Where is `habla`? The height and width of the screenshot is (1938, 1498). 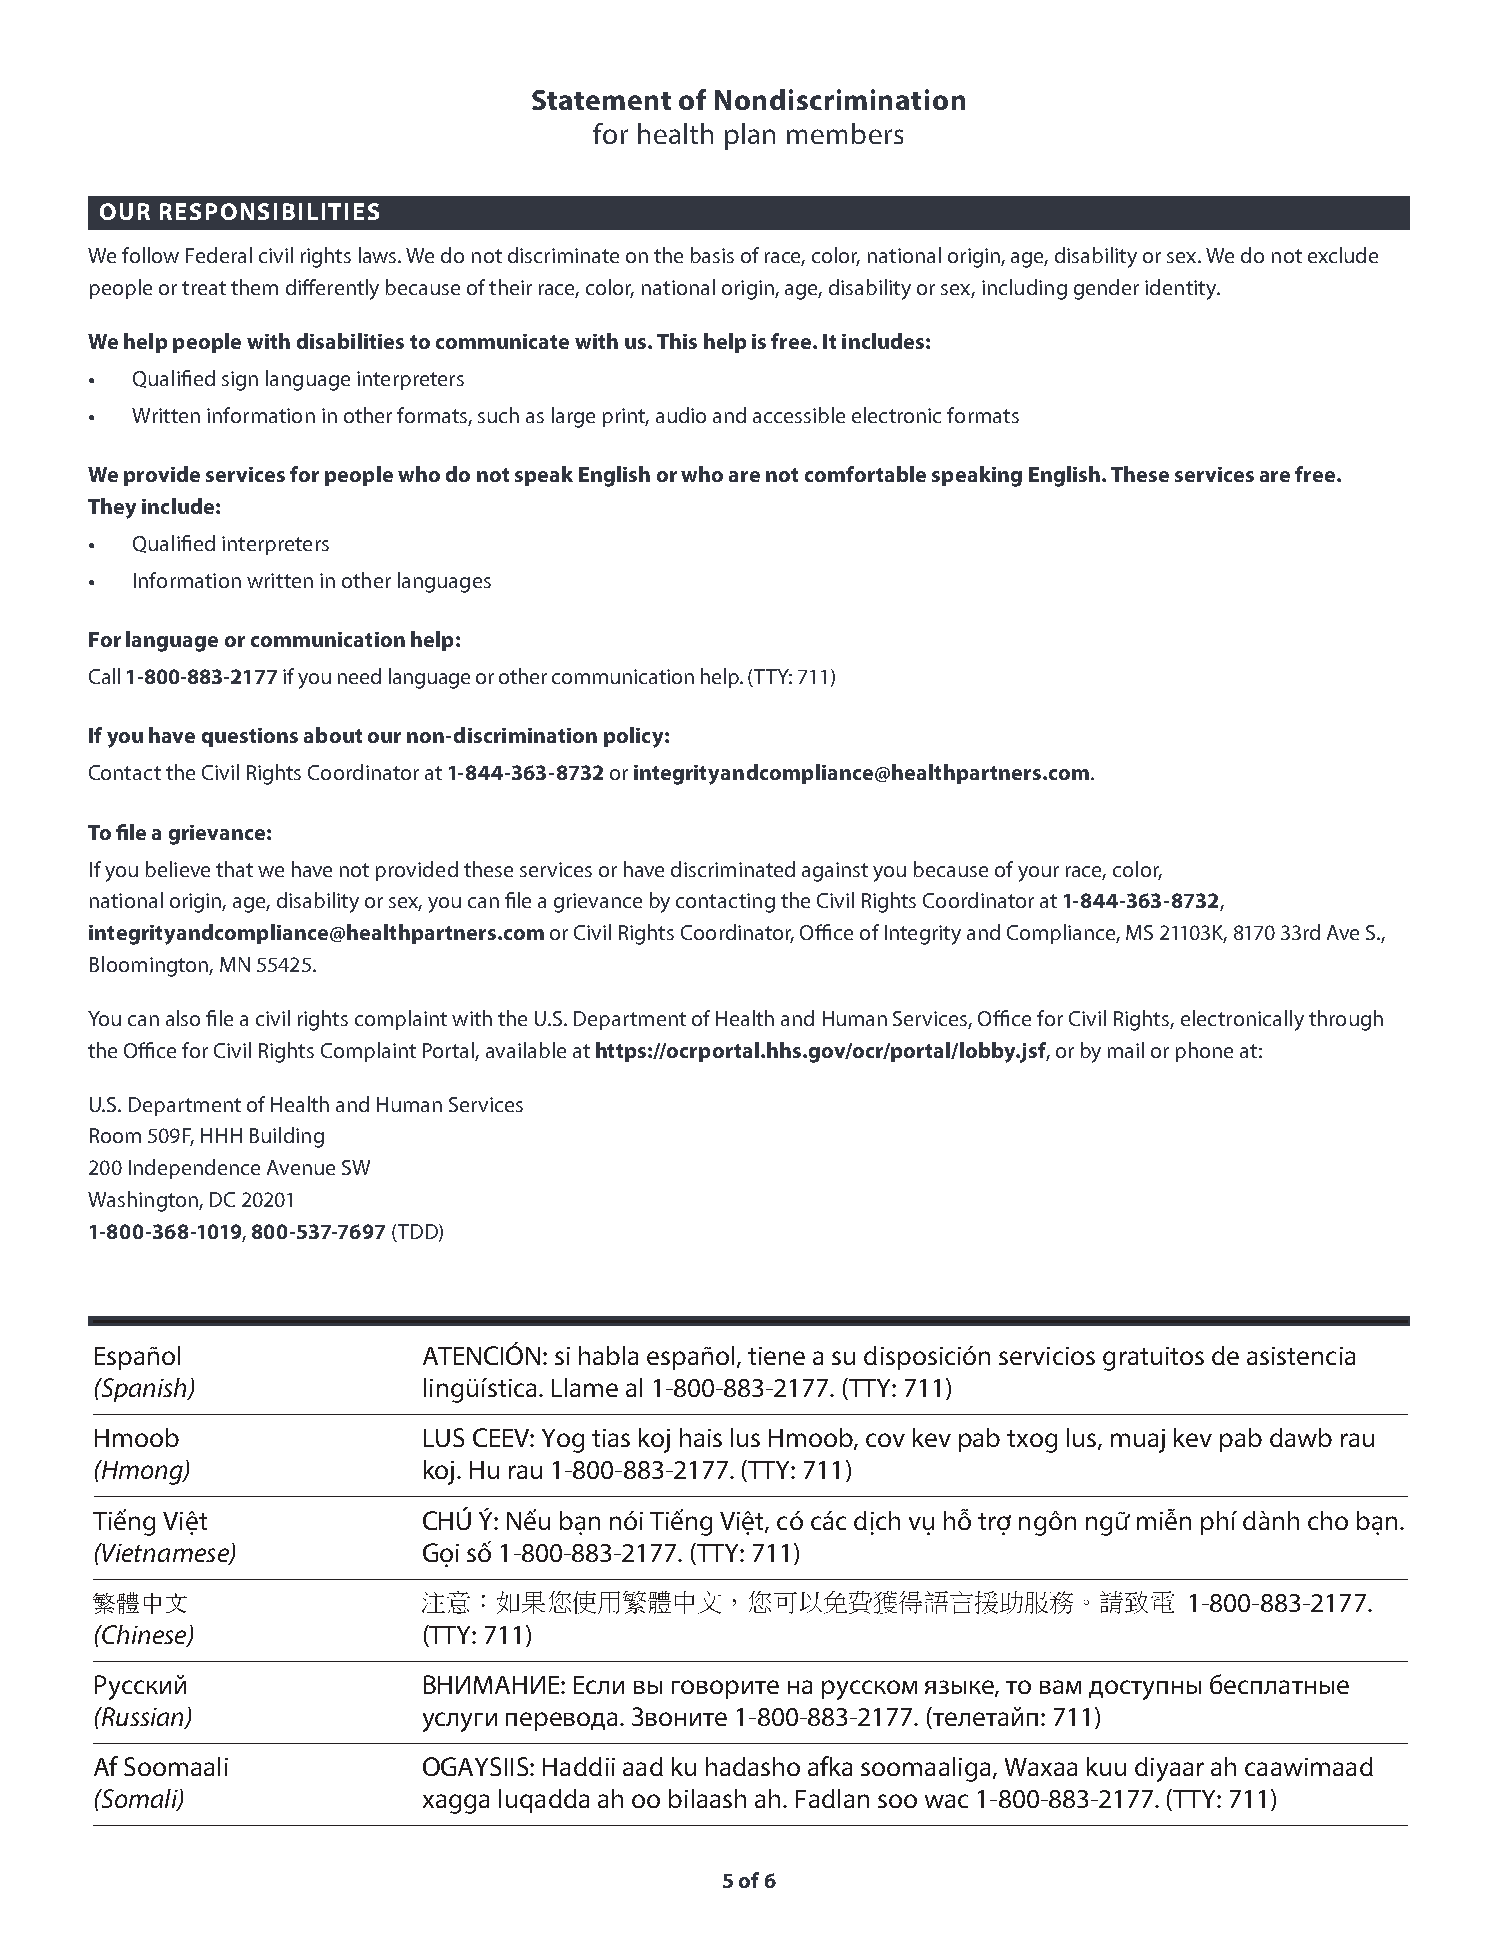 habla is located at coordinates (608, 1355).
